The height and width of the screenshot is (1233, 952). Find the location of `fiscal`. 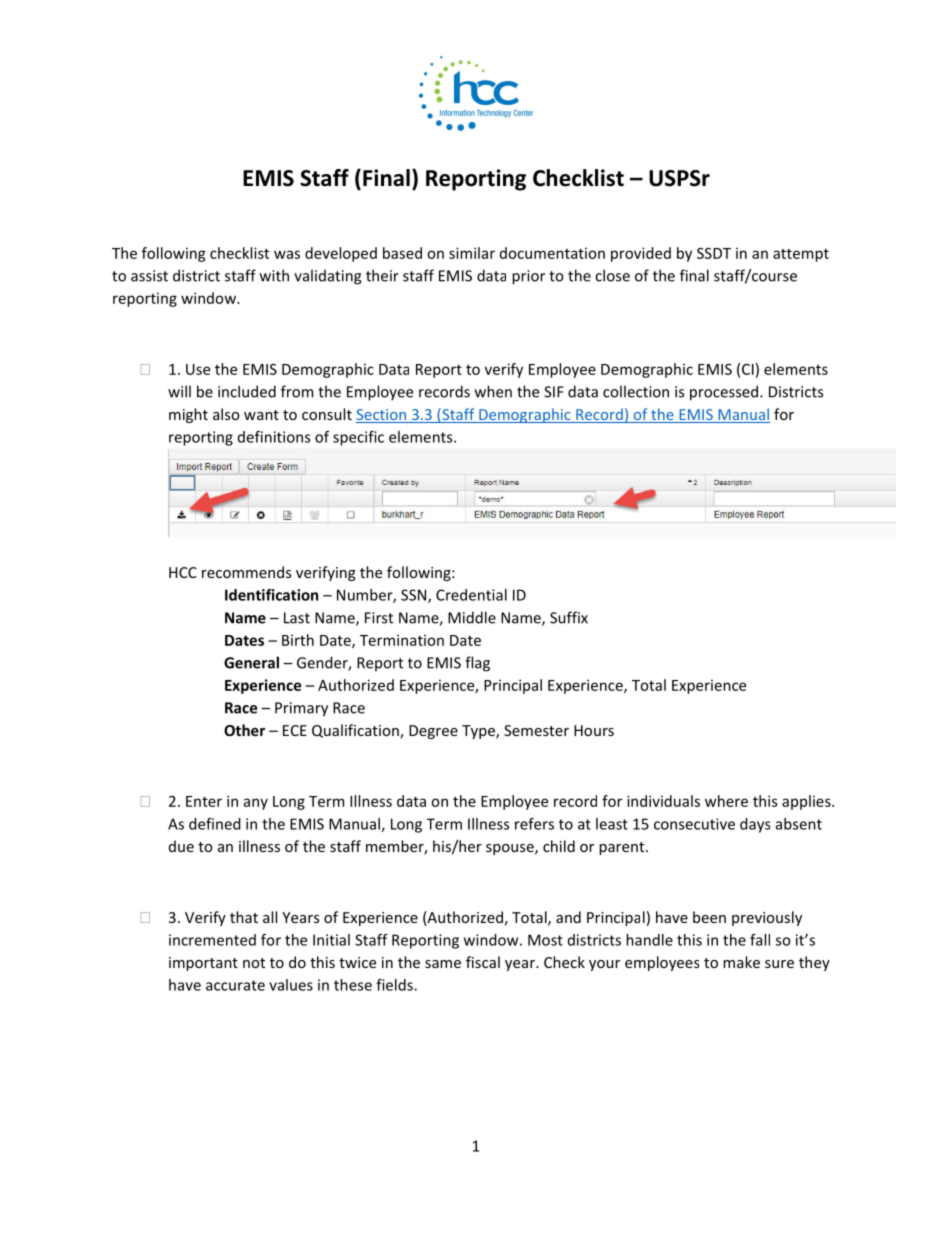

fiscal is located at coordinates (483, 962).
